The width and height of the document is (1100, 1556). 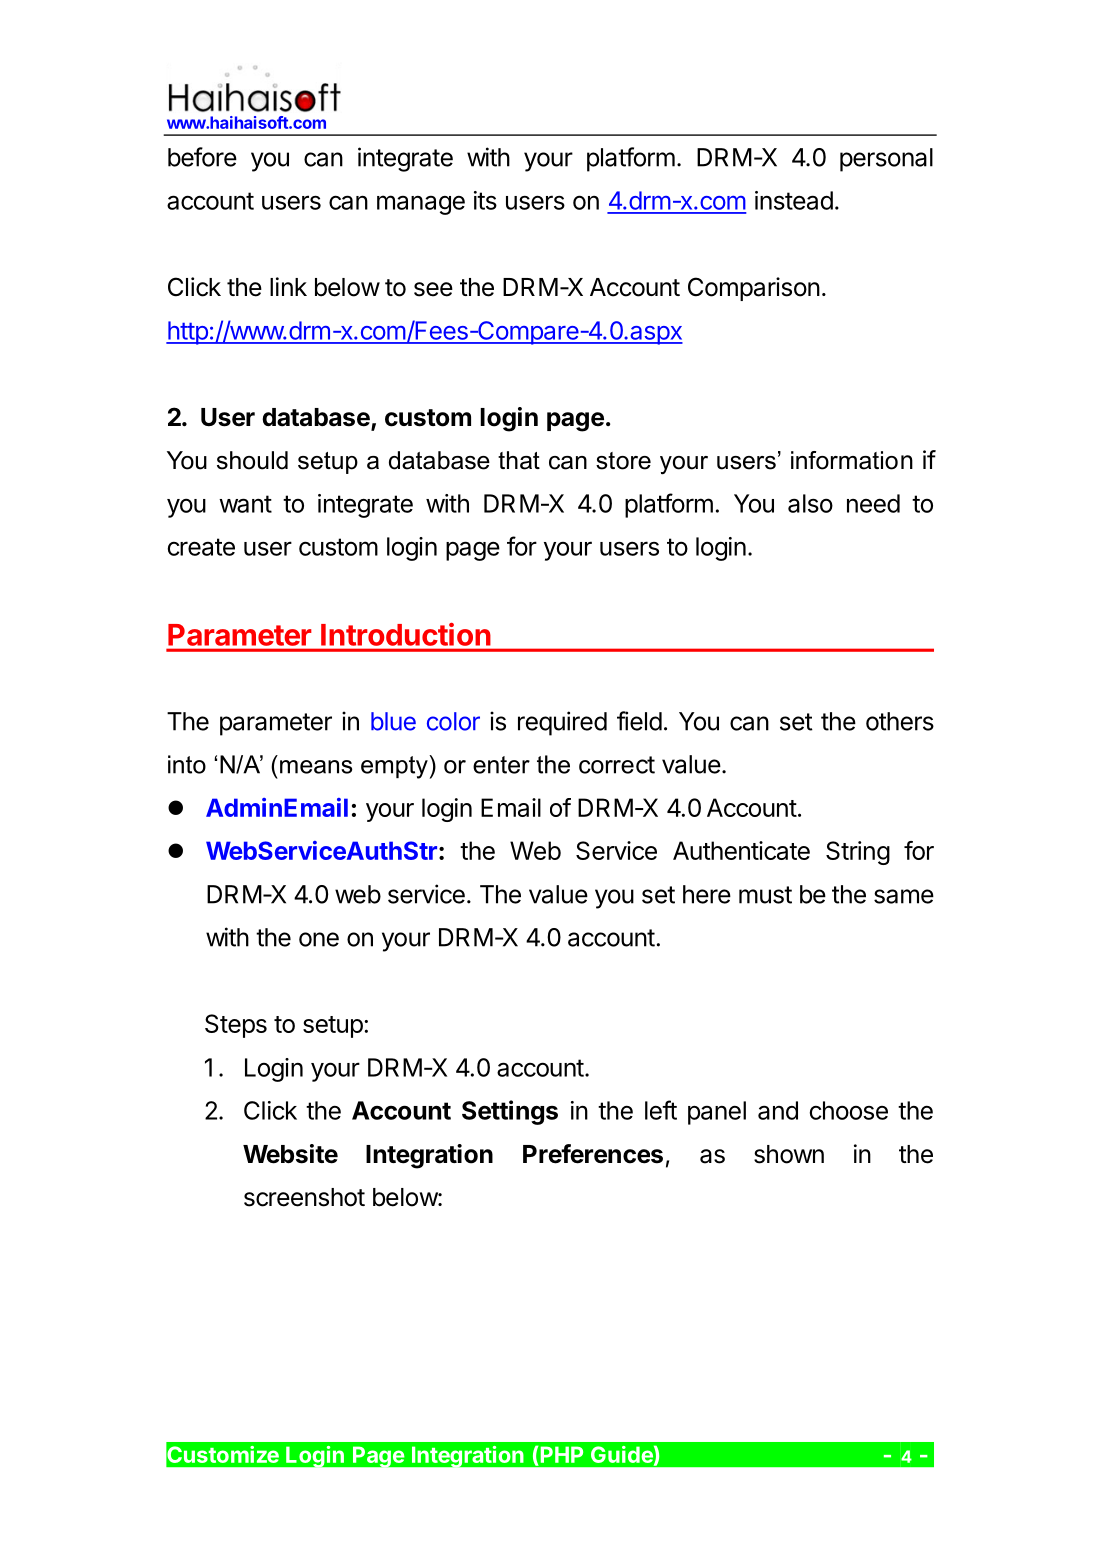 What do you see at coordinates (510, 1112) in the document?
I see `Settings` at bounding box center [510, 1112].
